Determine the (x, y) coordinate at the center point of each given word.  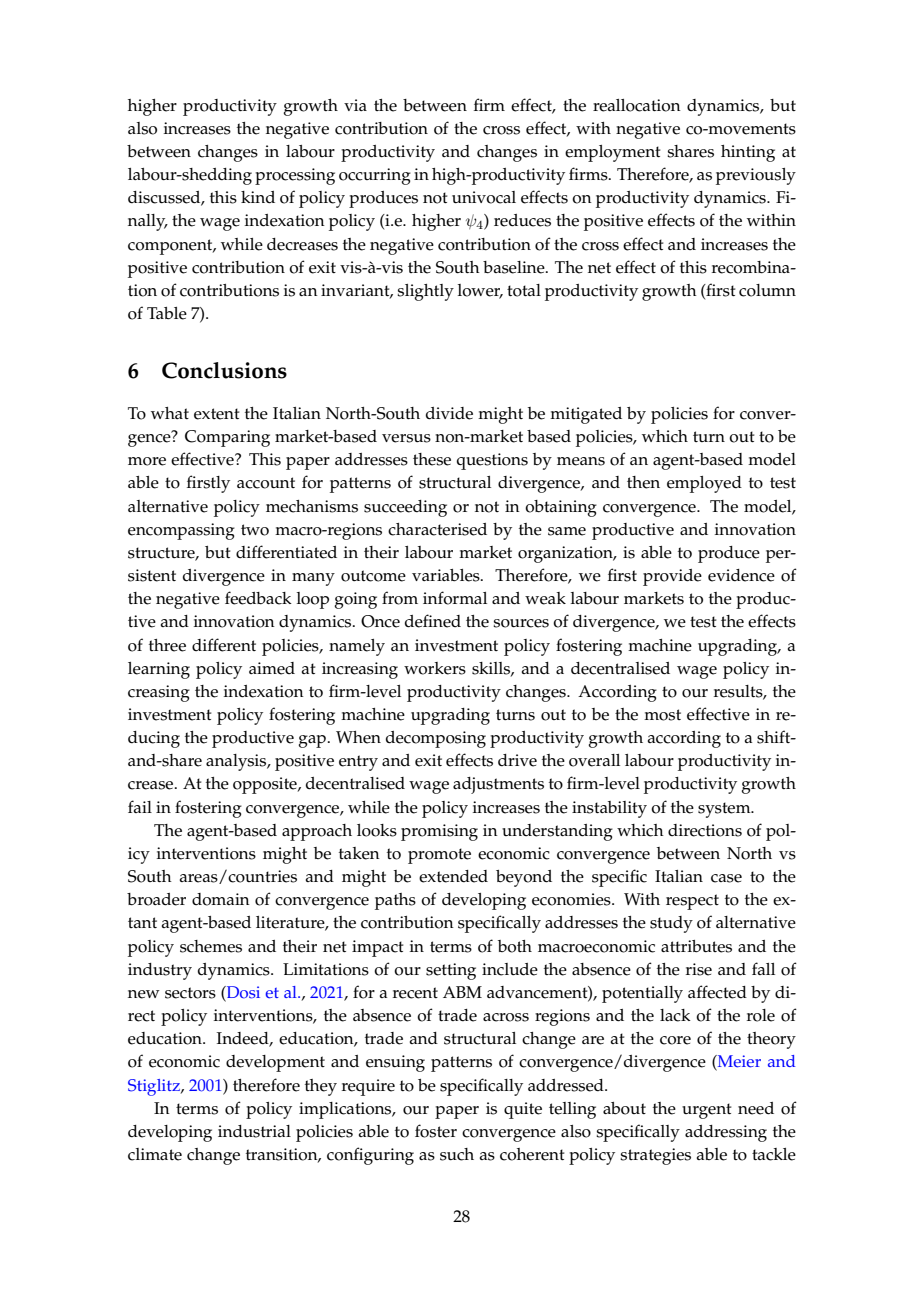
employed (704, 484)
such (457, 1154)
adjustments (498, 785)
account (266, 483)
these (432, 459)
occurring (375, 176)
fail (140, 806)
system (725, 810)
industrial (254, 1131)
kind (258, 197)
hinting (748, 153)
